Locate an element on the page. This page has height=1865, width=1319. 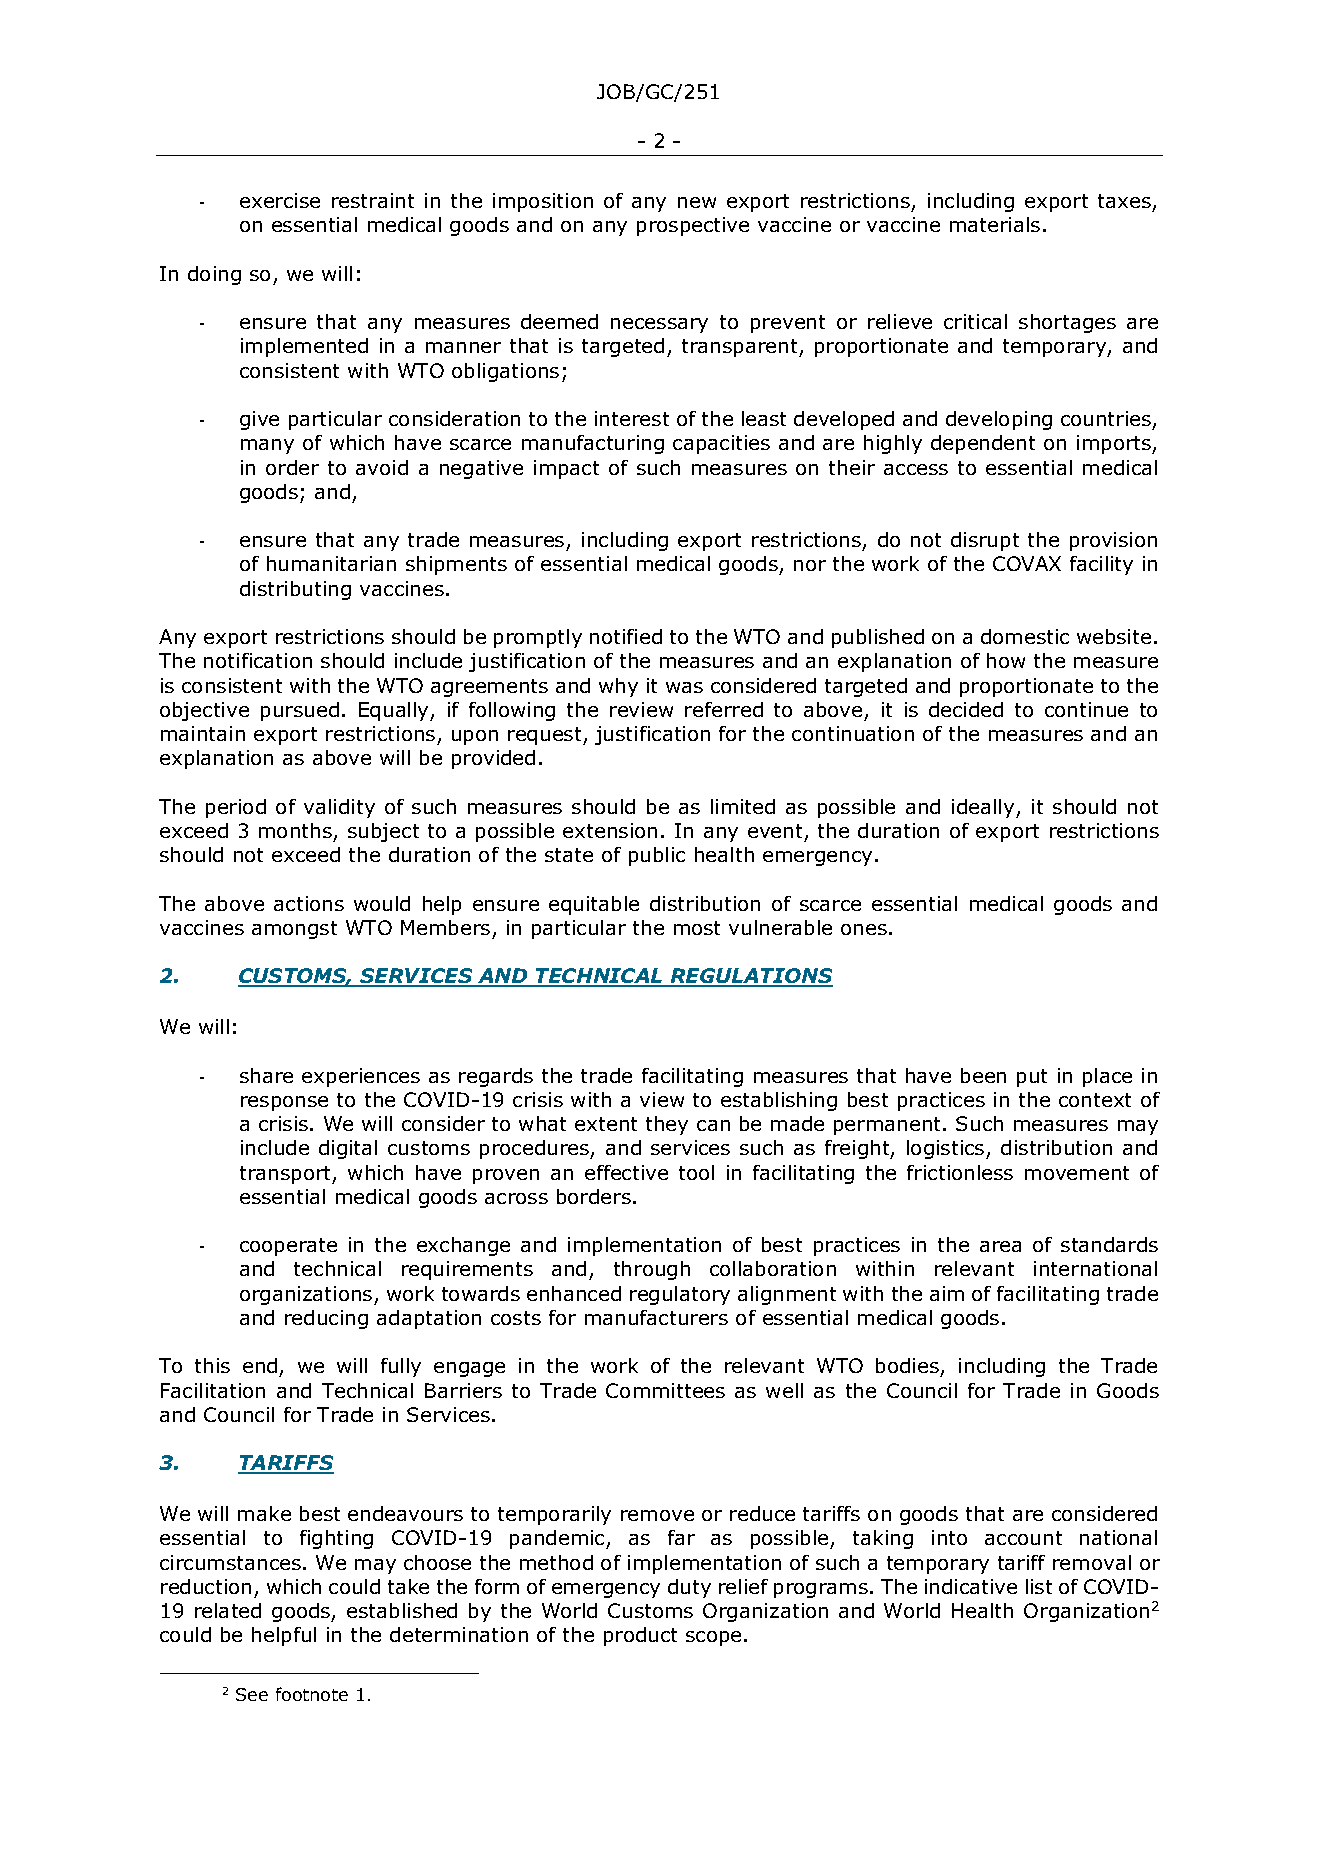
materials is located at coordinates (995, 224).
